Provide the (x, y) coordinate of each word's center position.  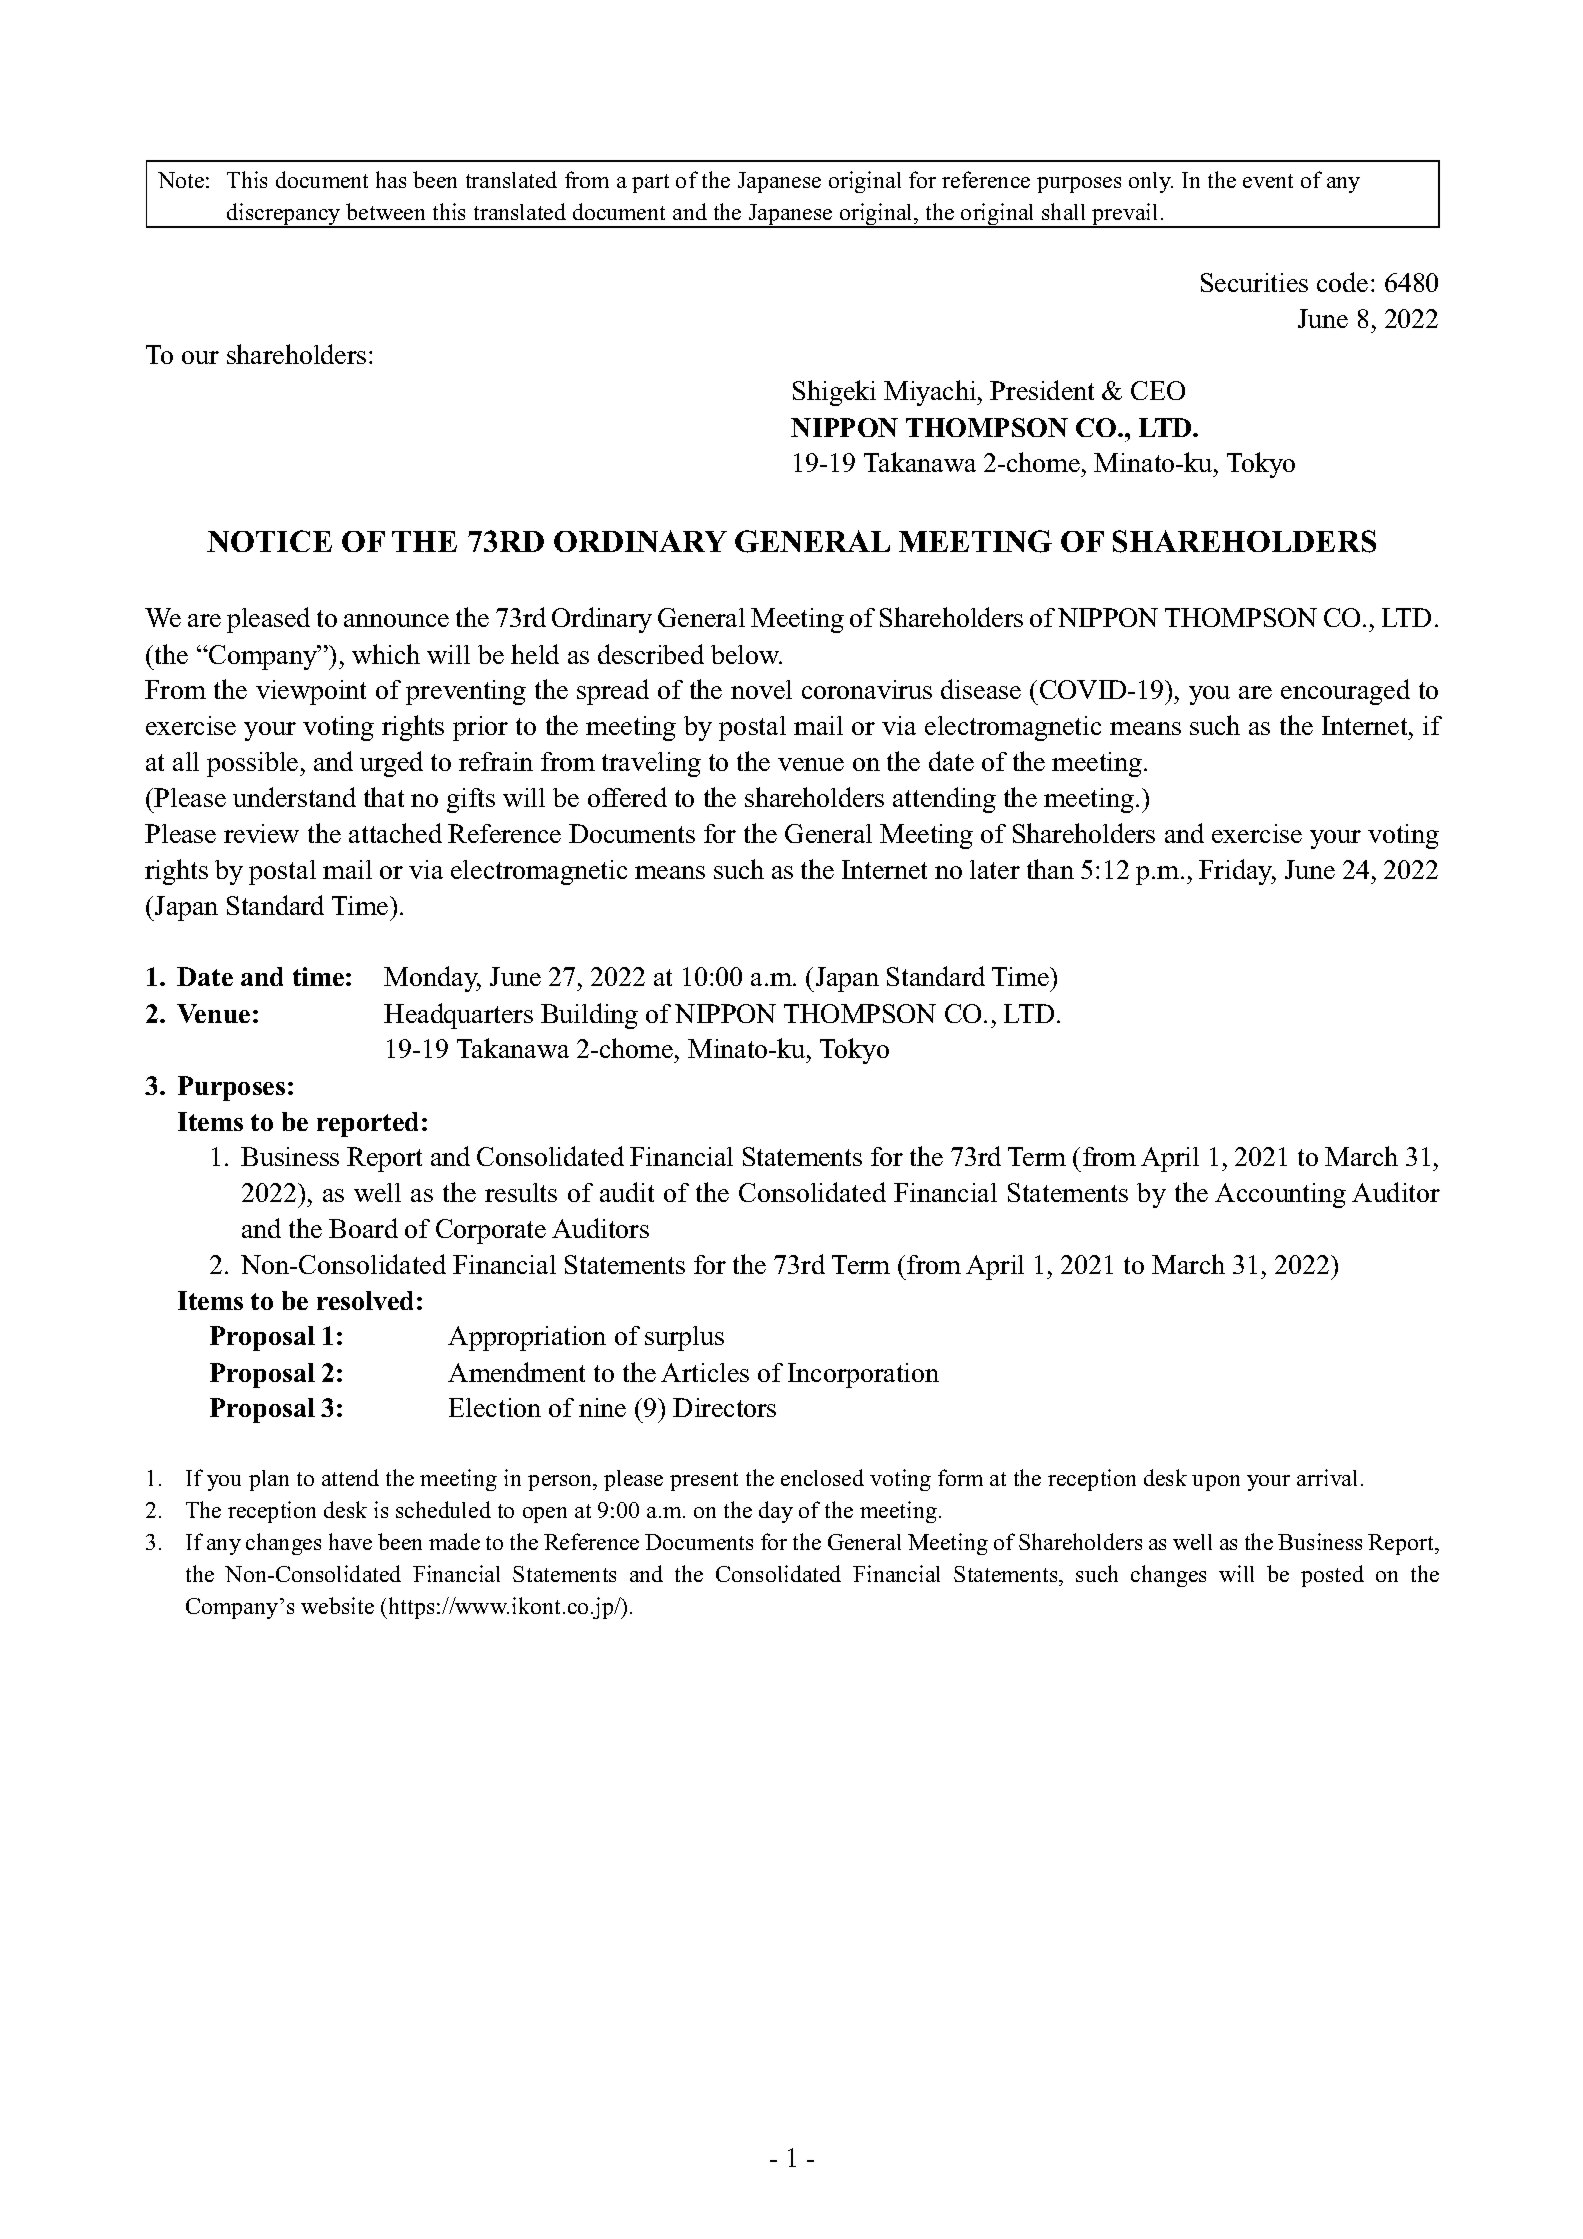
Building (589, 1016)
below (746, 654)
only (1151, 182)
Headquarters (458, 1016)
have (350, 1541)
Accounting (1280, 1195)
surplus (684, 1338)
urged (391, 764)
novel (761, 689)
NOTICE (269, 541)
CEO (1158, 390)
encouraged (1345, 692)
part (650, 183)
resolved (365, 1300)
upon (1216, 1483)
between (385, 211)
